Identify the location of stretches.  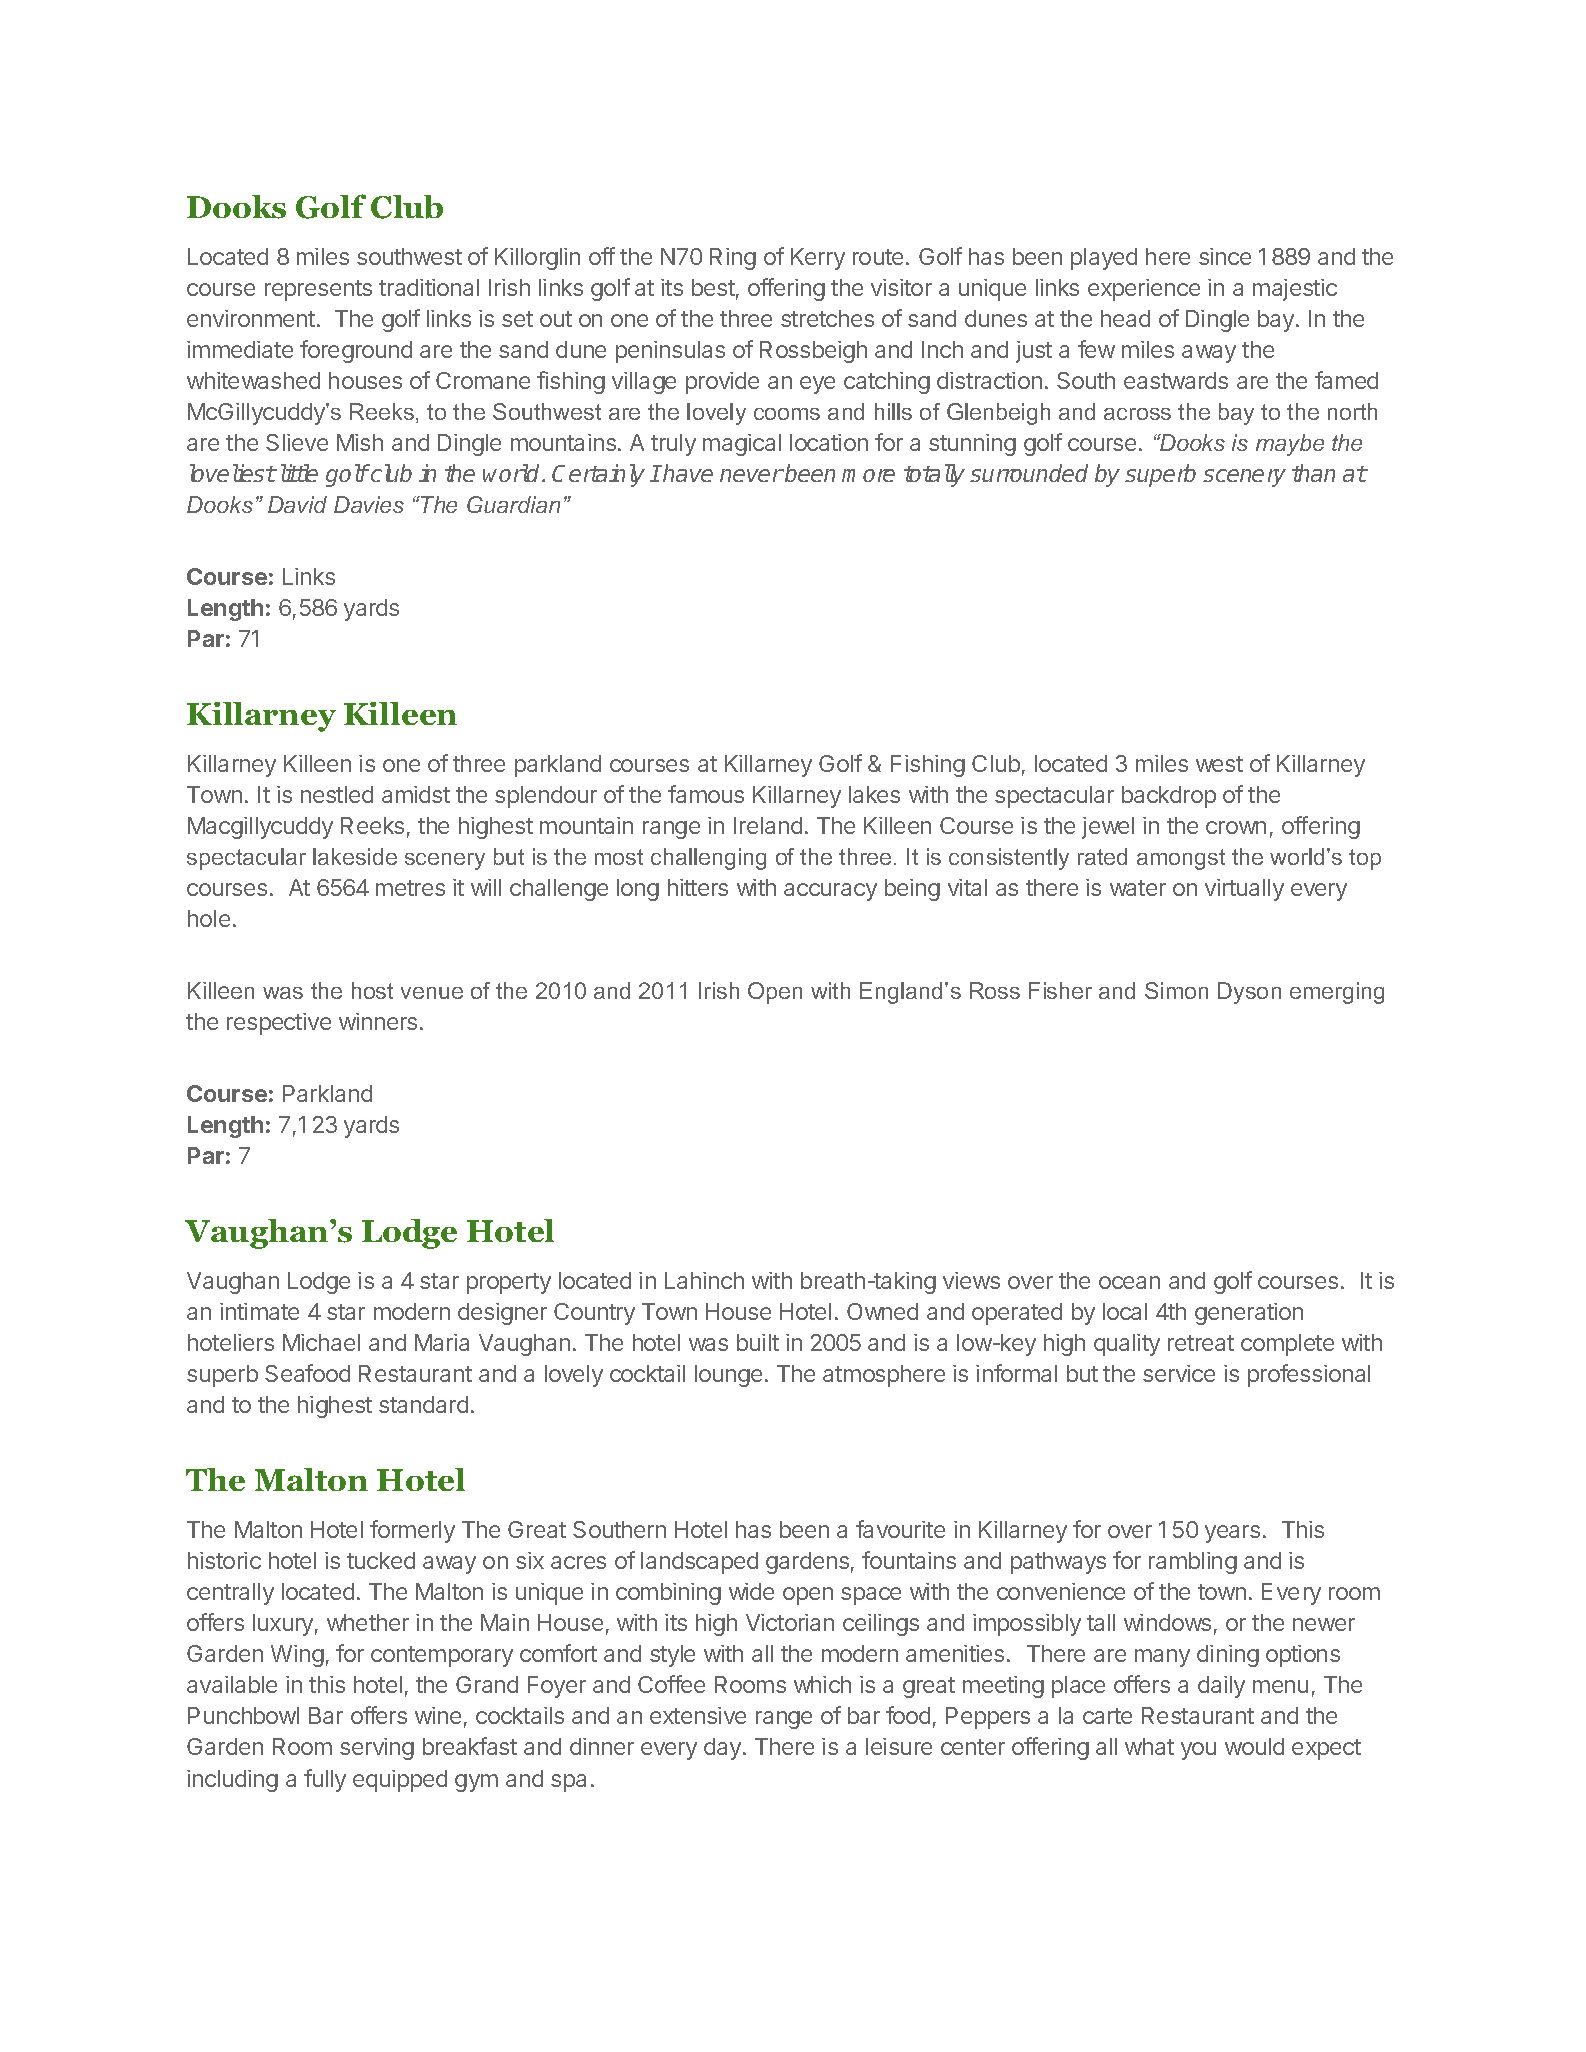
(827, 318).
